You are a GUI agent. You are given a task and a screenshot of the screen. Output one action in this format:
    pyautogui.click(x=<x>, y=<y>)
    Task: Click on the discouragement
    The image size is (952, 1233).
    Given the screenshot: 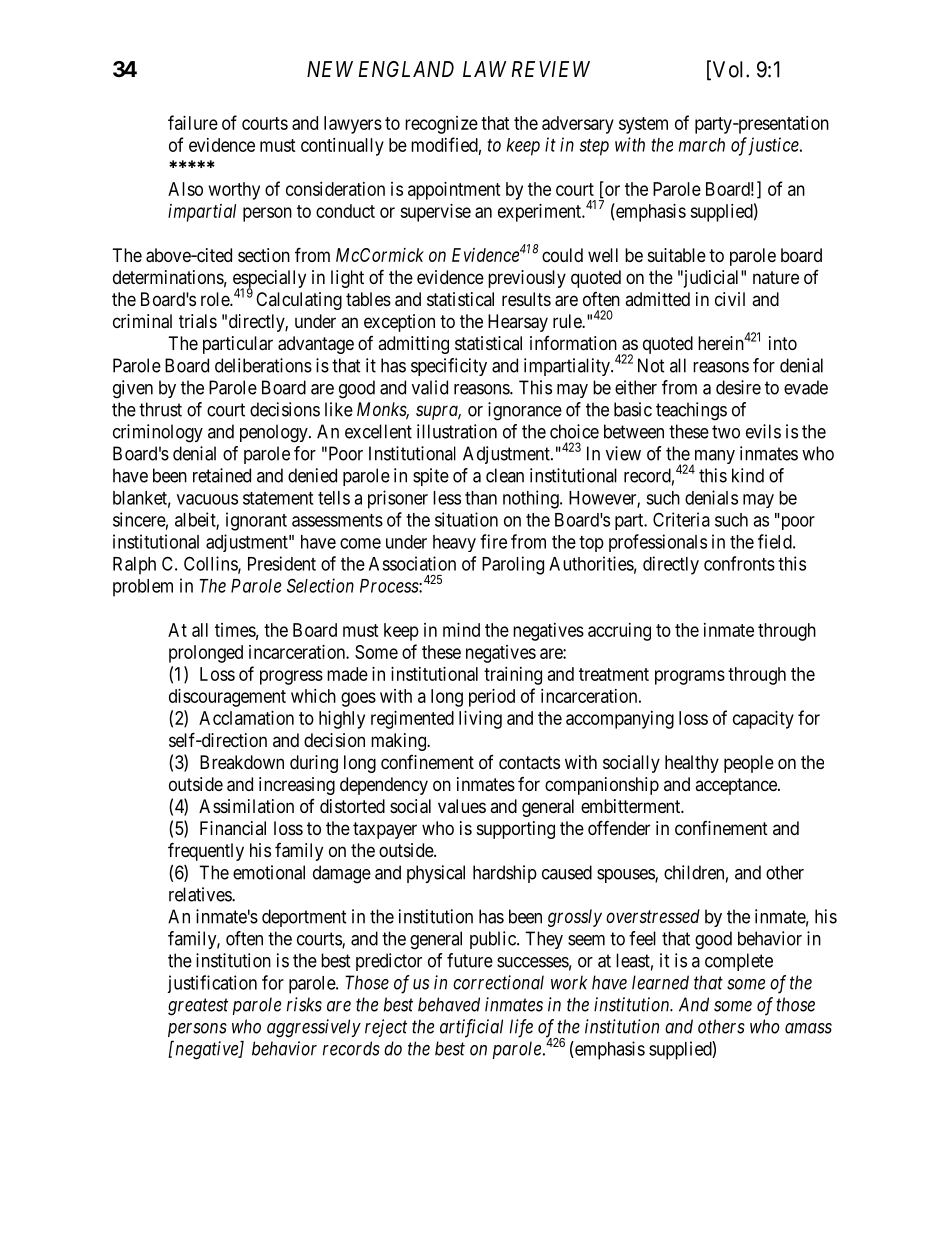 What is the action you would take?
    pyautogui.click(x=227, y=698)
